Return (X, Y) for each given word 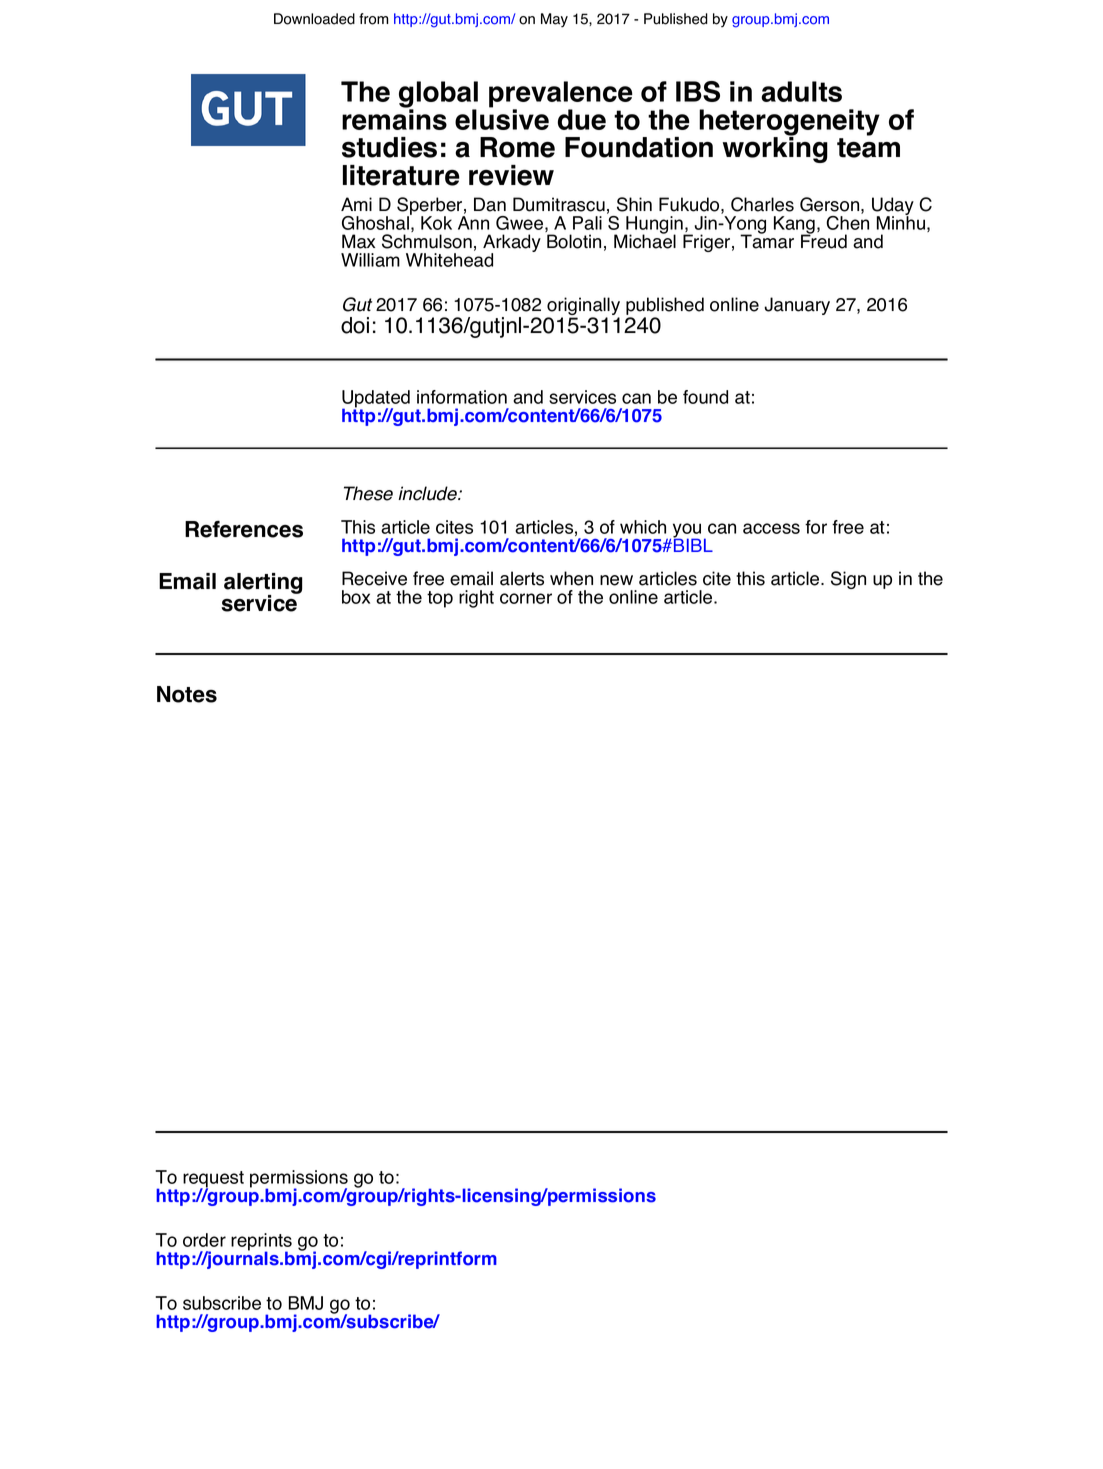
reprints (261, 1243)
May (554, 20)
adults (801, 91)
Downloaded (314, 19)
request (213, 1180)
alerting (263, 584)
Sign (848, 580)
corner (526, 598)
